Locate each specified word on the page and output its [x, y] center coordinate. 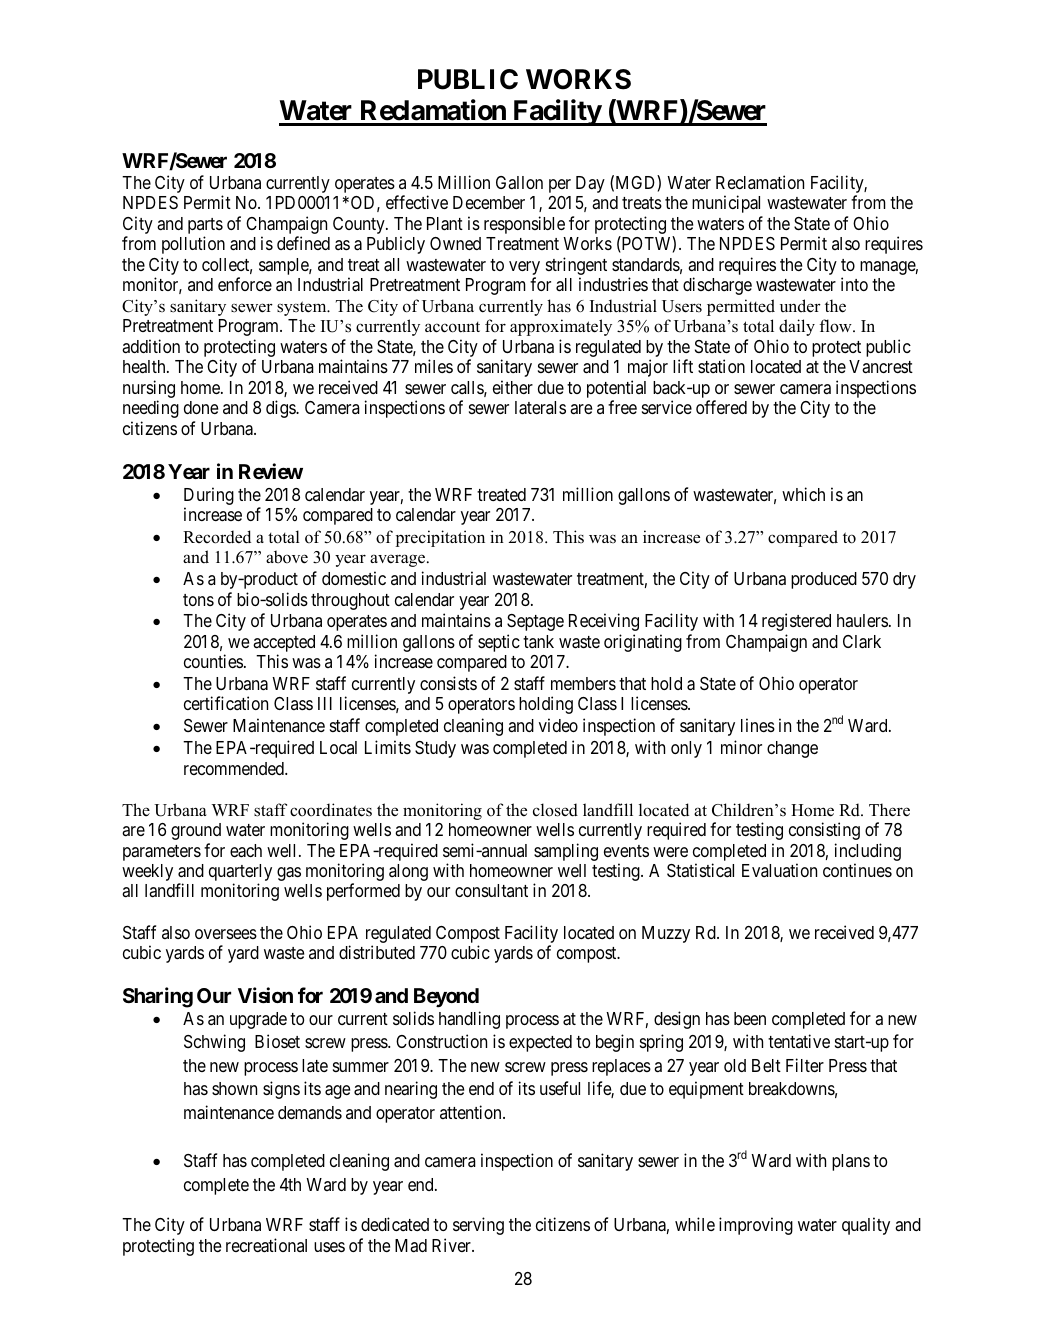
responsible [524, 225]
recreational [266, 1245]
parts [205, 227]
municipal [726, 204]
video [558, 725]
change [792, 749]
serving [478, 1226]
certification [226, 703]
